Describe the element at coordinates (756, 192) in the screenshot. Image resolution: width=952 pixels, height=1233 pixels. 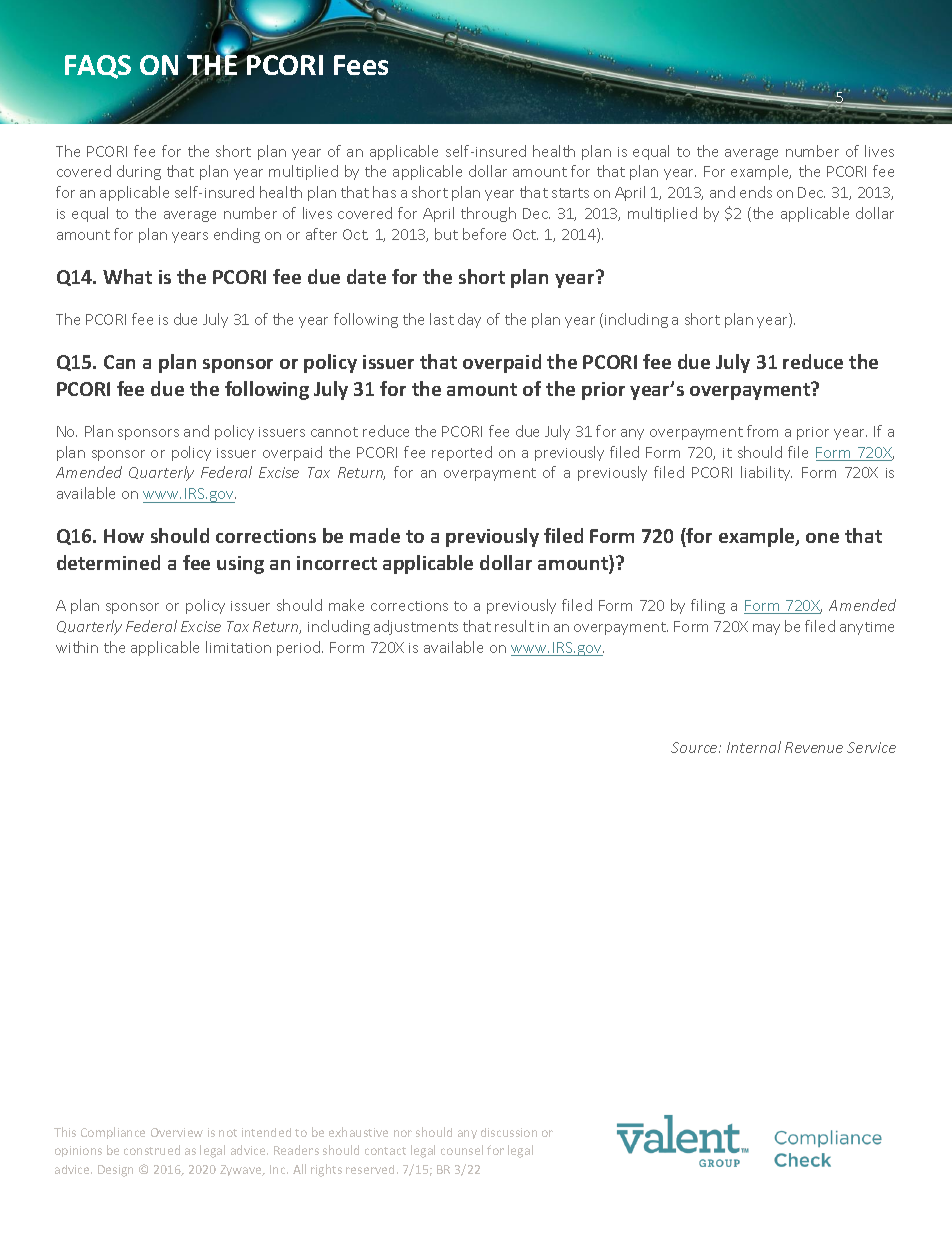
I see `ends` at that location.
